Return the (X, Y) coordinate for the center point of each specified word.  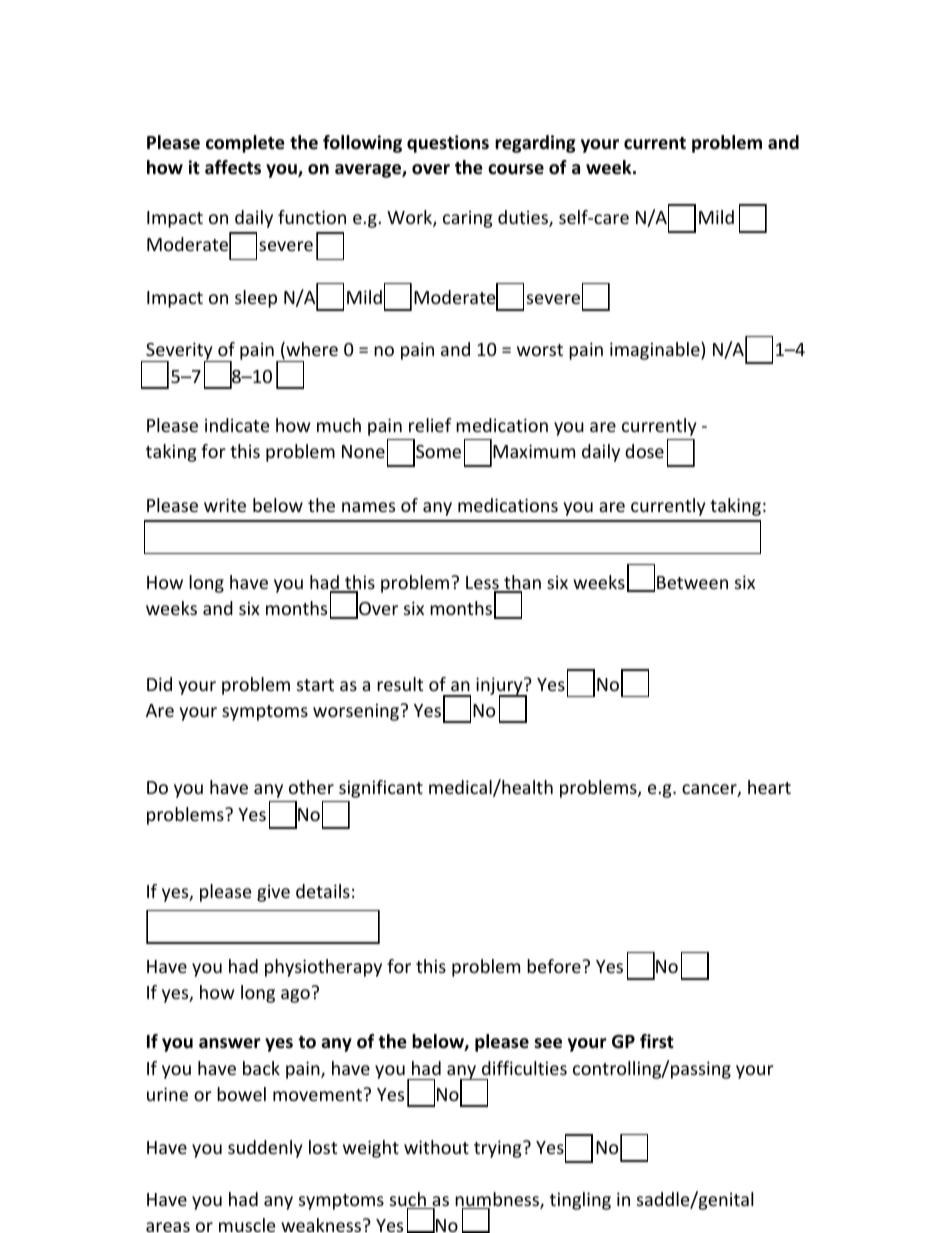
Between (692, 582)
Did (159, 684)
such (409, 1200)
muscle (247, 1225)
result (400, 684)
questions (448, 144)
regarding (535, 144)
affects (233, 167)
